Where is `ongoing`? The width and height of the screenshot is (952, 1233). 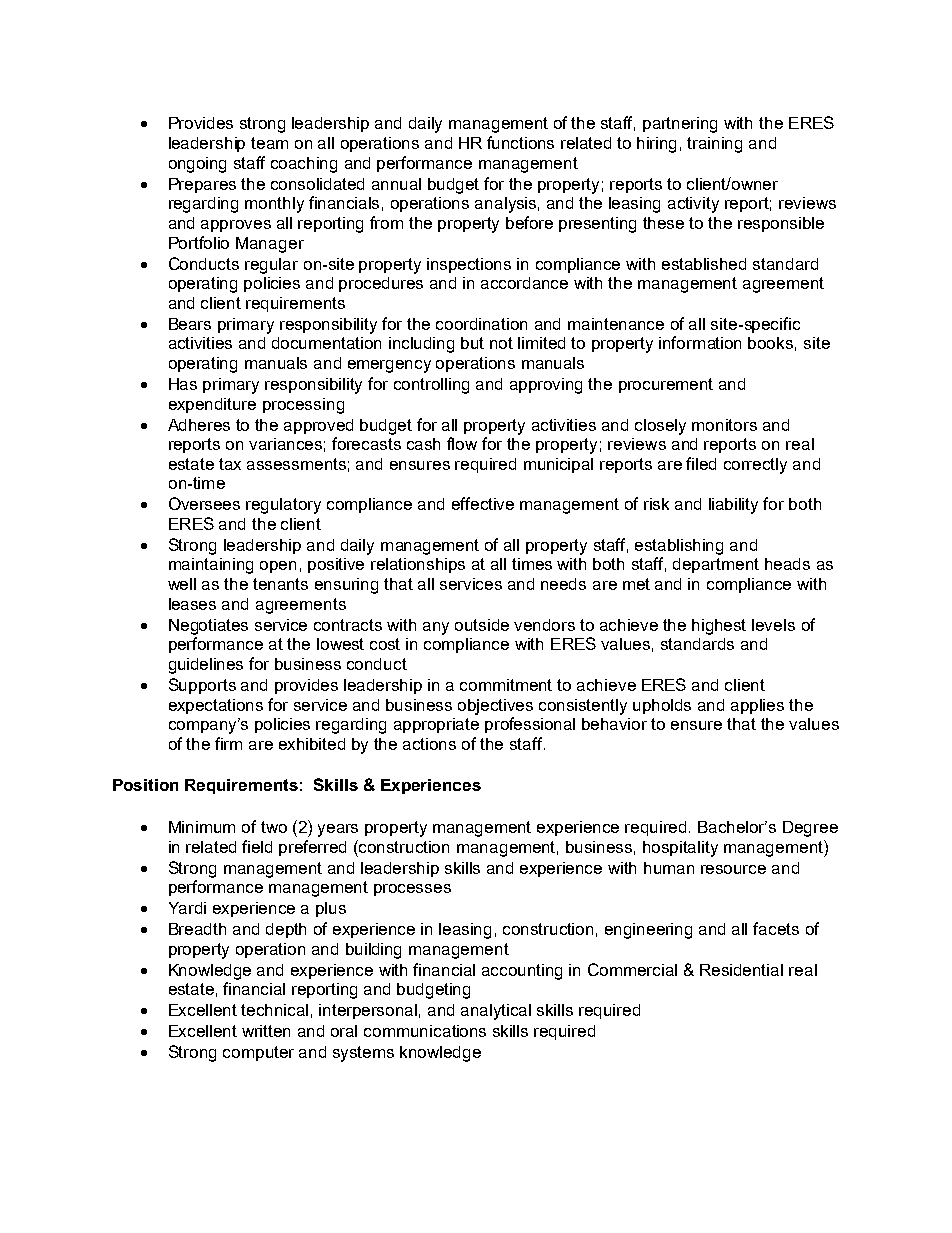 ongoing is located at coordinates (197, 165).
